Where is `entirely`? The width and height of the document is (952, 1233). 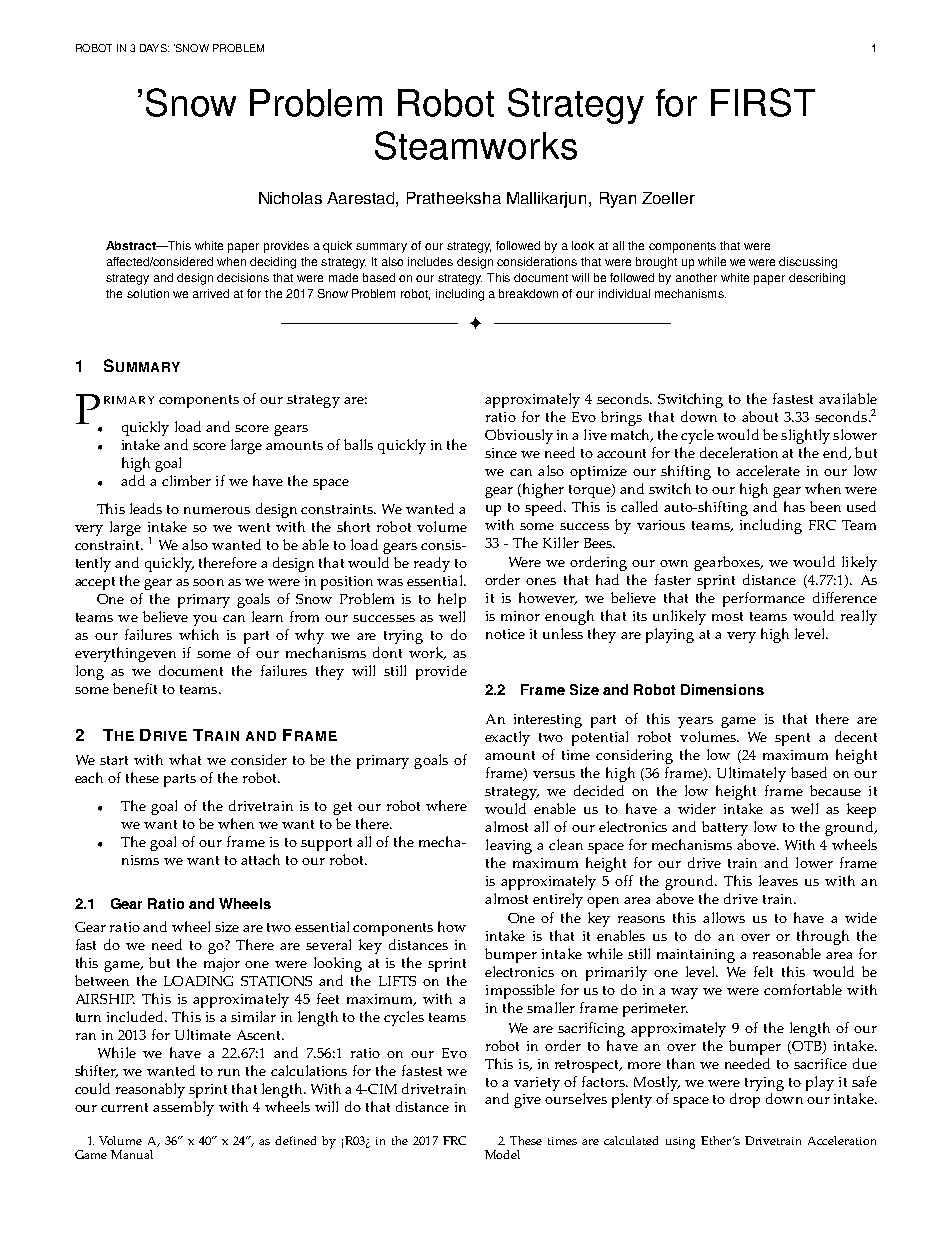 entirely is located at coordinates (558, 900).
